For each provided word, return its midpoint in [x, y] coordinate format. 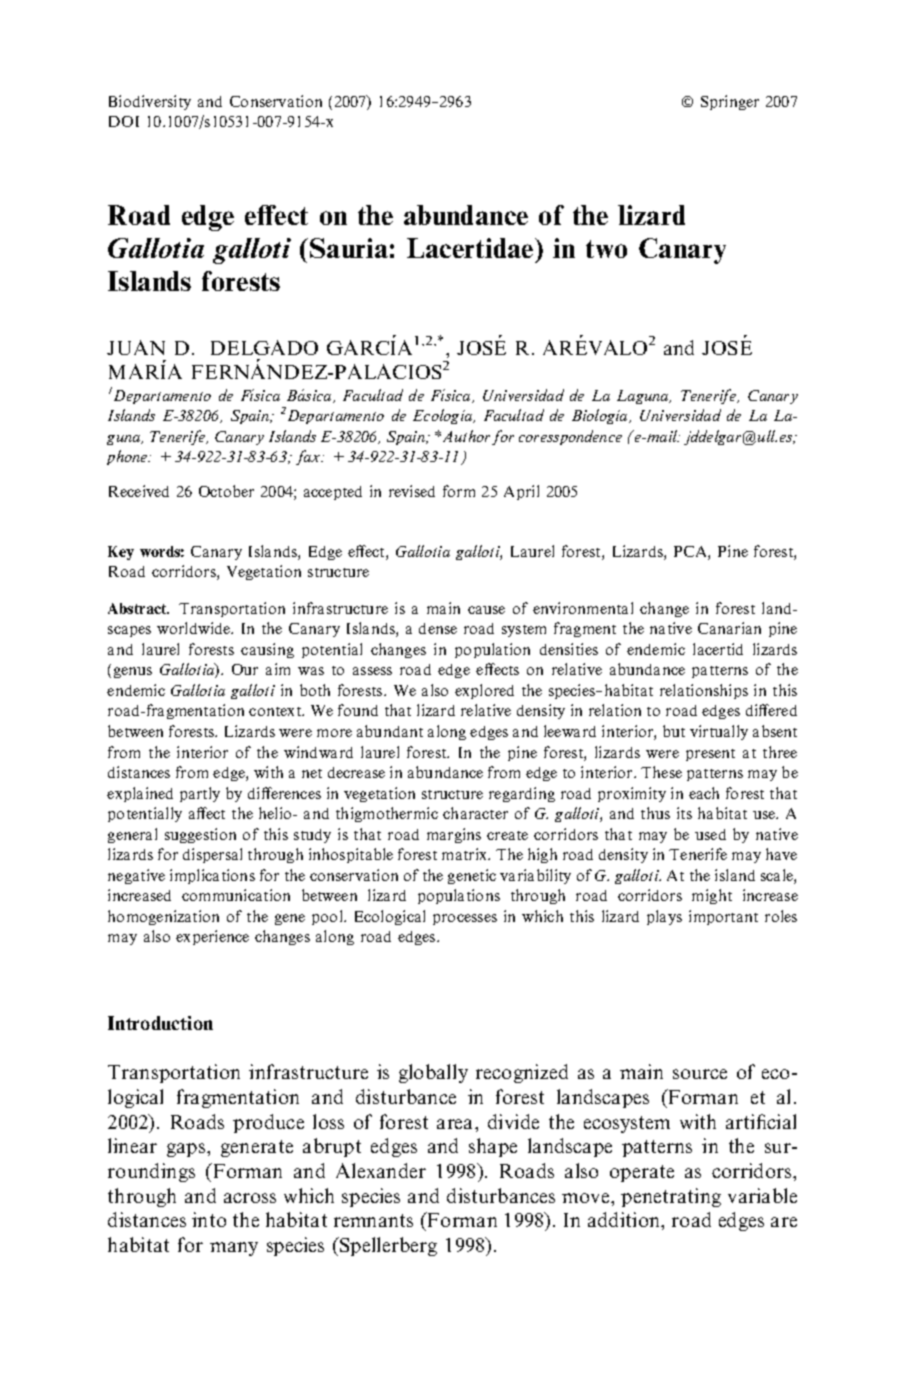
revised [412, 491]
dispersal [212, 855]
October [226, 491]
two [606, 249]
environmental [583, 608]
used [710, 834]
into [209, 1219]
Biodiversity [150, 102]
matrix [466, 854]
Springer [730, 102]
